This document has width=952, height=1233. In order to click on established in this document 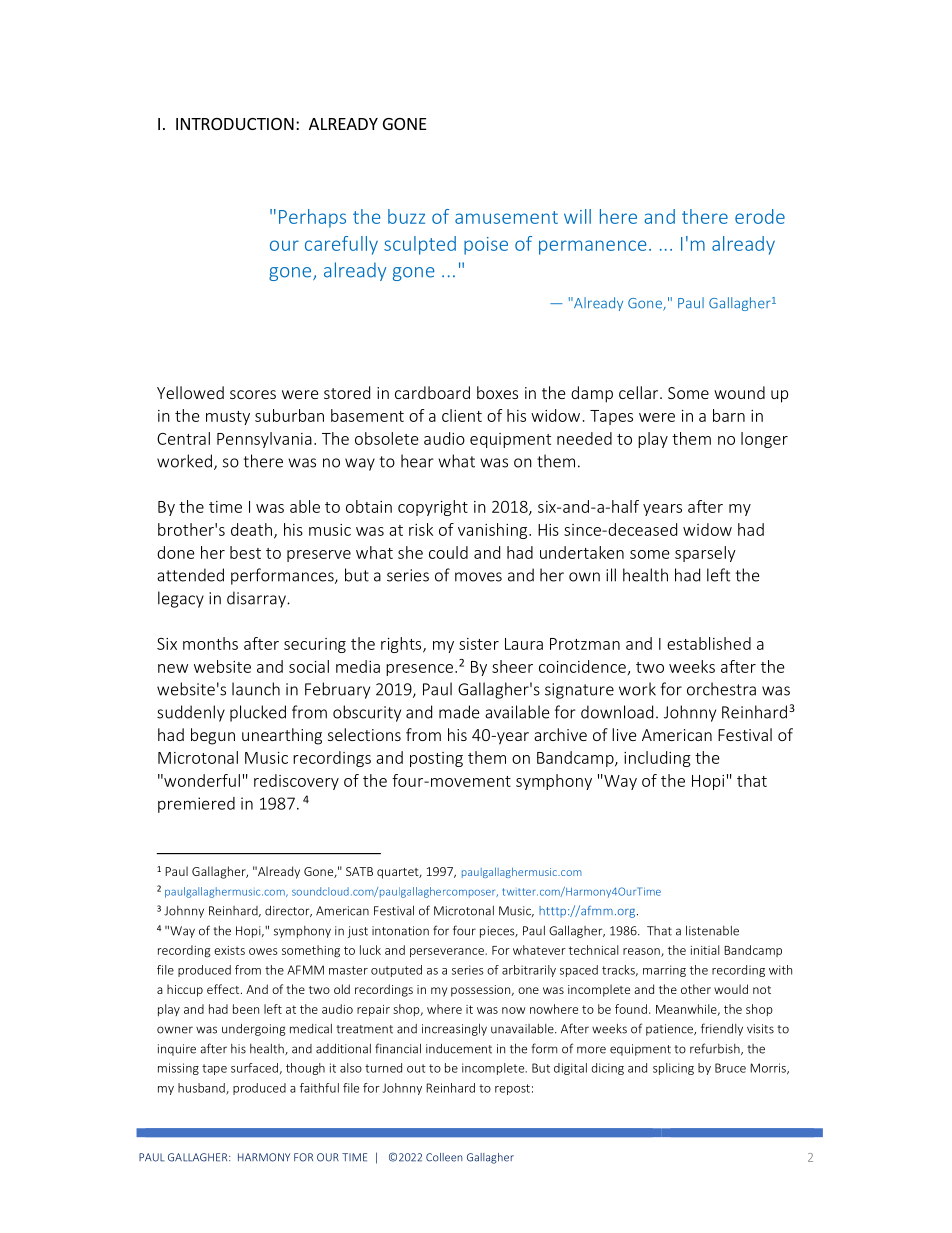, I will do `click(709, 643)`.
